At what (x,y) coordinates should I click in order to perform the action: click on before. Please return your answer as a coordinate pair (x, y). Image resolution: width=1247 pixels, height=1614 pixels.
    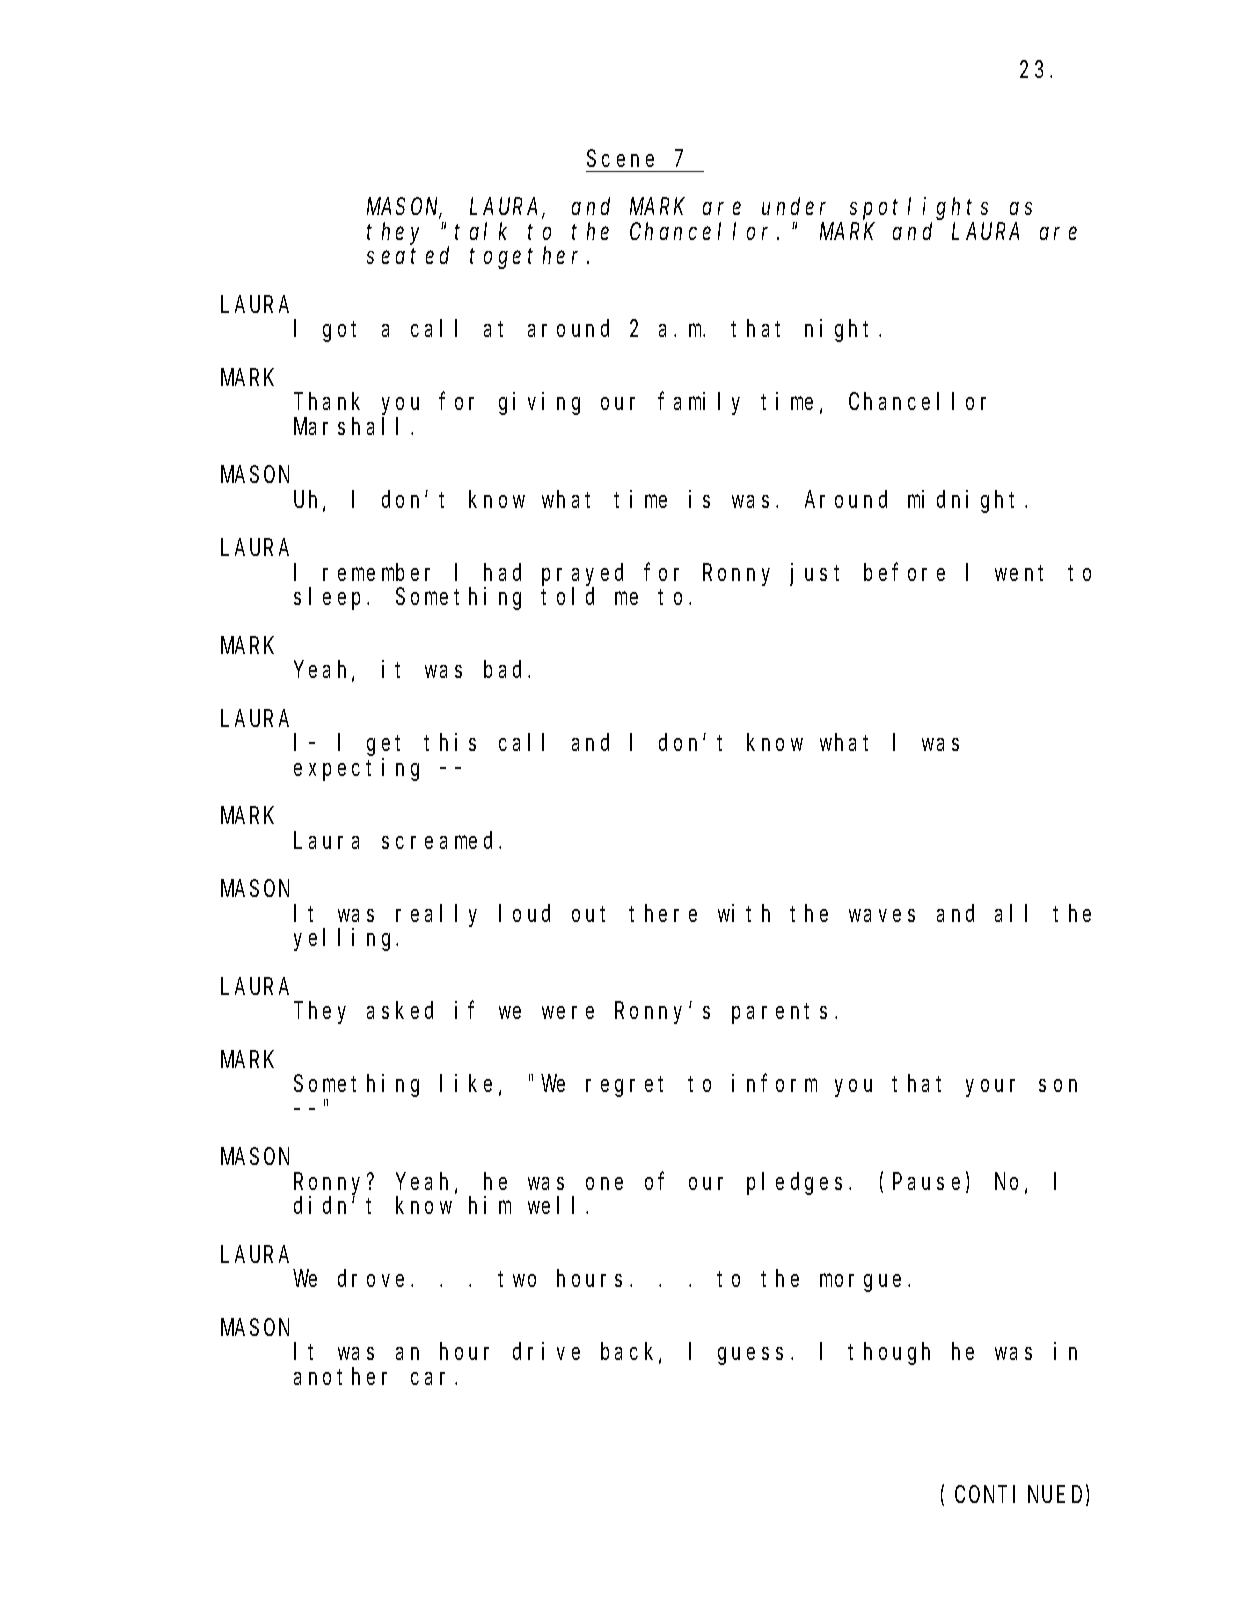
    Looking at the image, I should click on (904, 572).
